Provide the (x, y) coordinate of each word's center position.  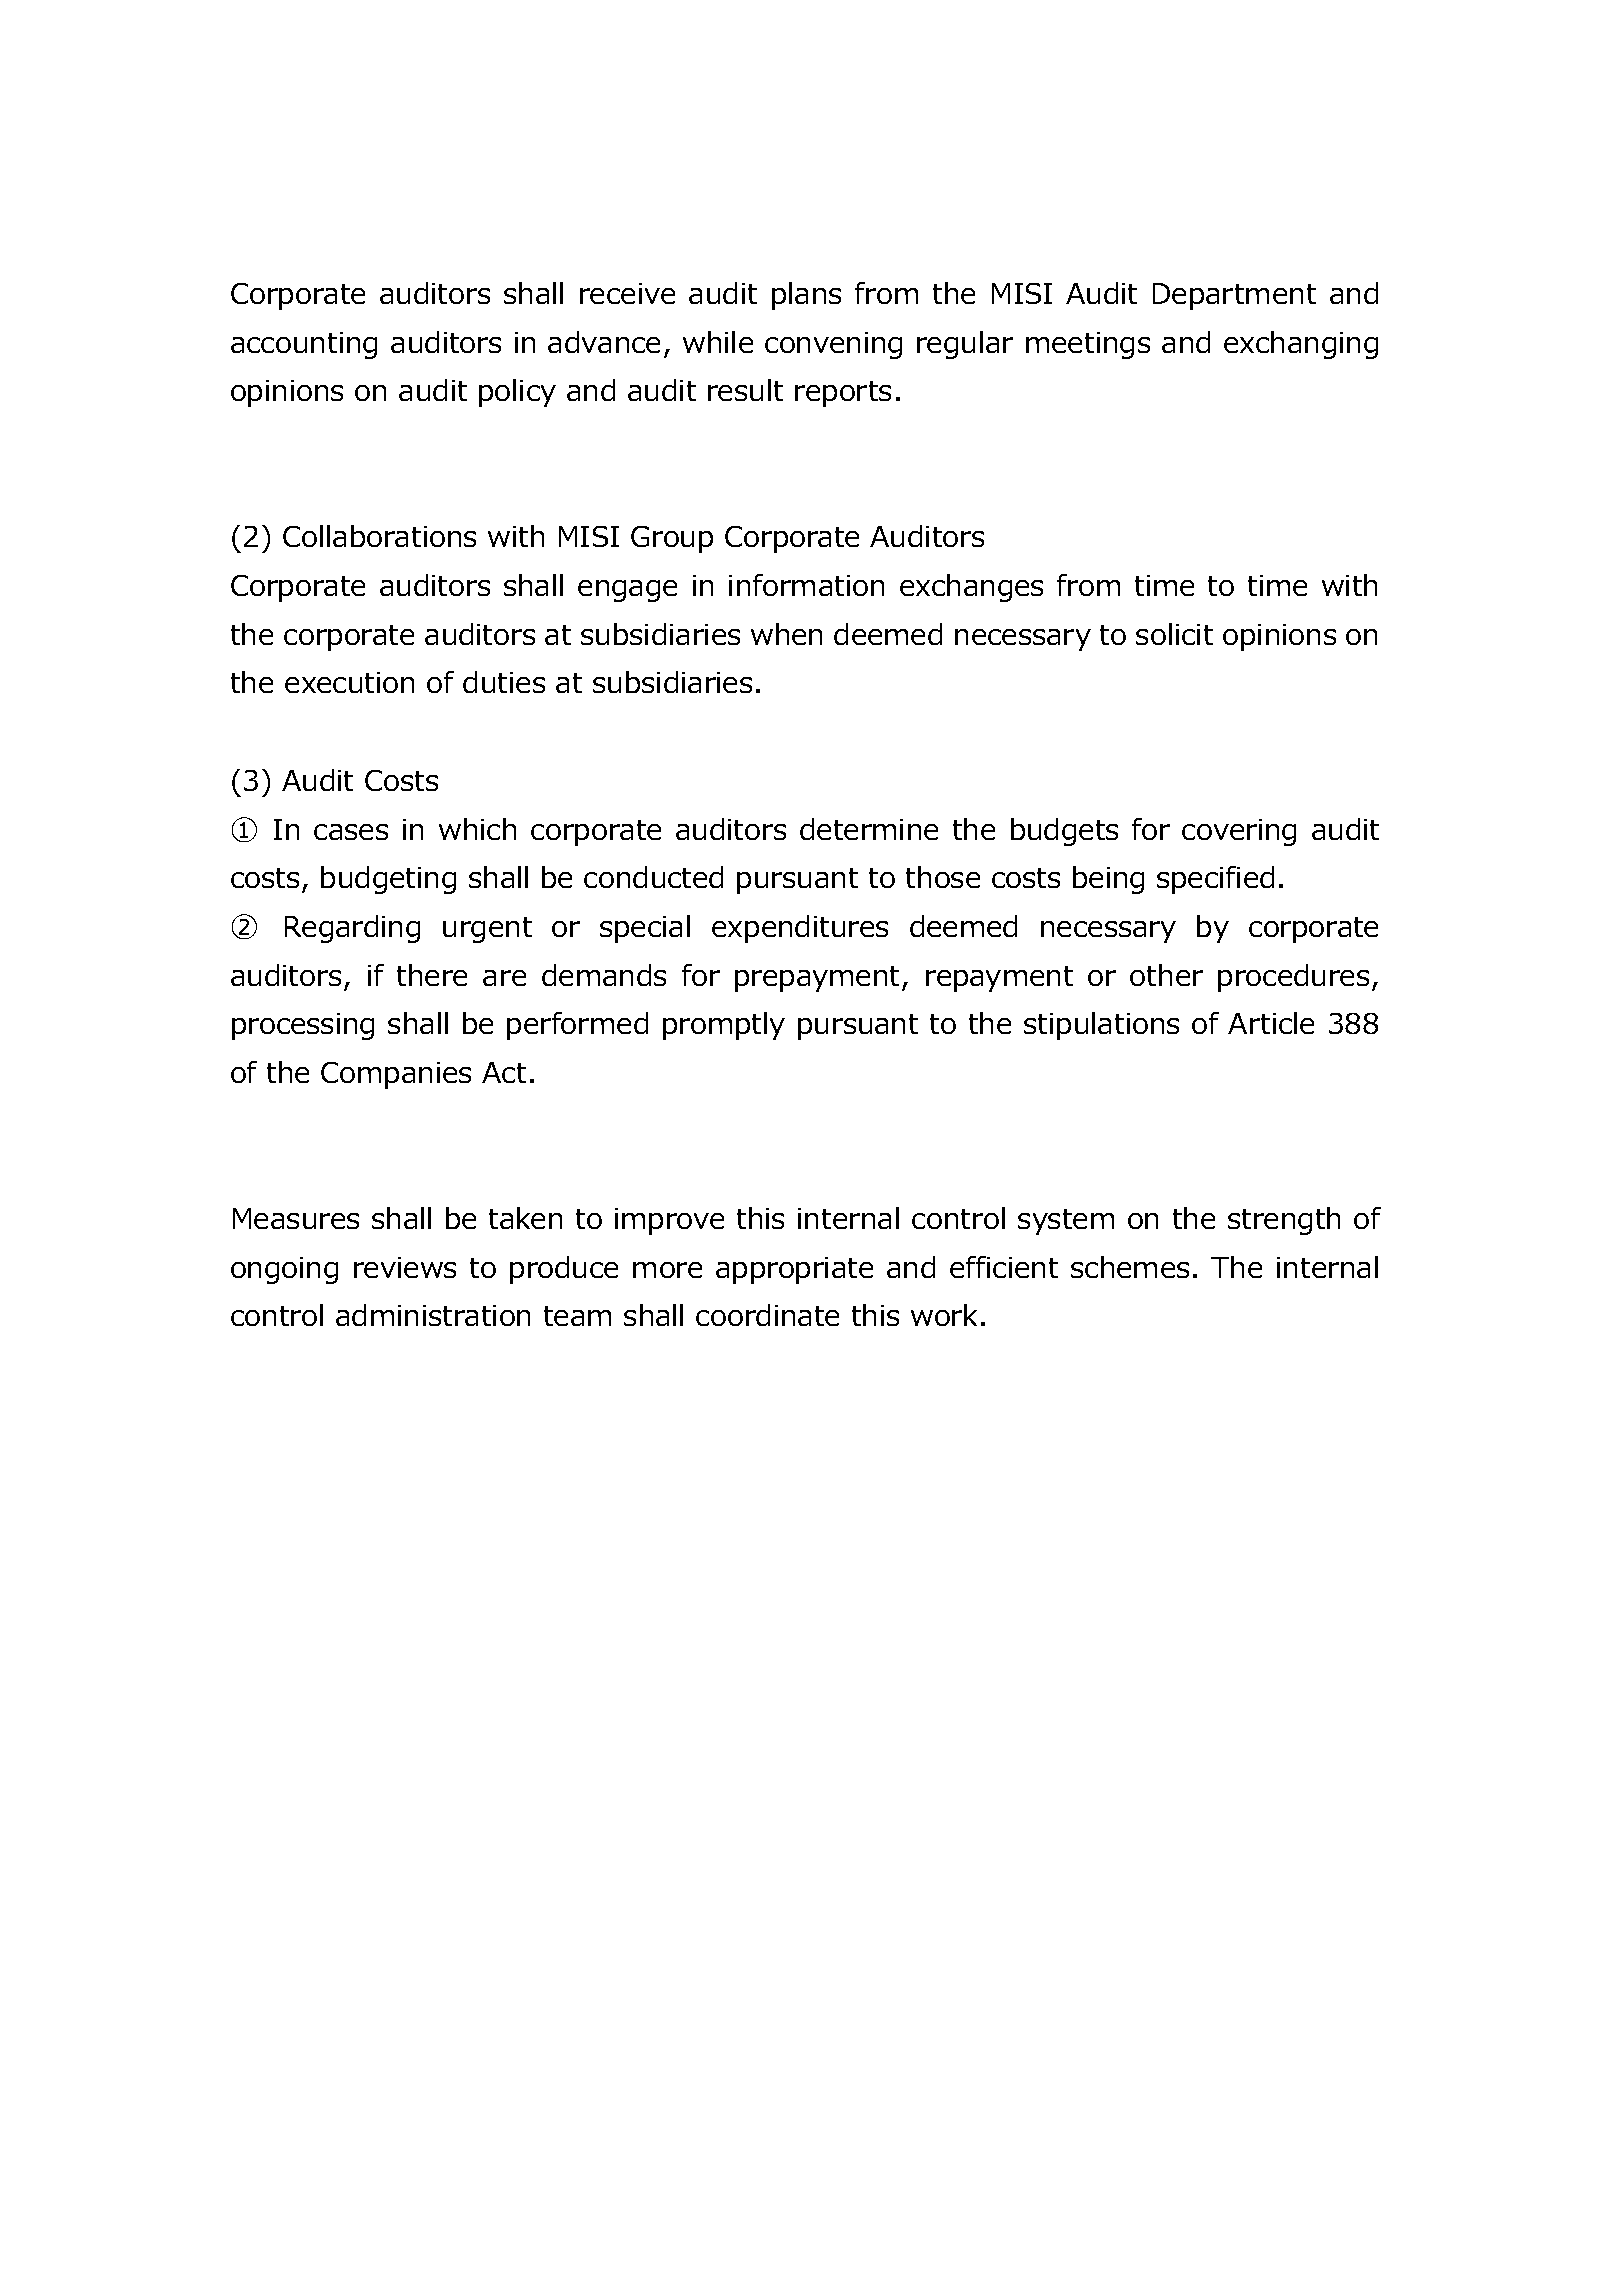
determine (869, 829)
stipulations (1101, 1026)
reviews (405, 1267)
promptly (724, 1026)
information (806, 585)
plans (806, 296)
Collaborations (379, 536)
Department (1234, 296)
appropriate (794, 1270)
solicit (1174, 634)
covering (1239, 832)
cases (351, 832)
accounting (304, 345)
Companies (396, 1075)
